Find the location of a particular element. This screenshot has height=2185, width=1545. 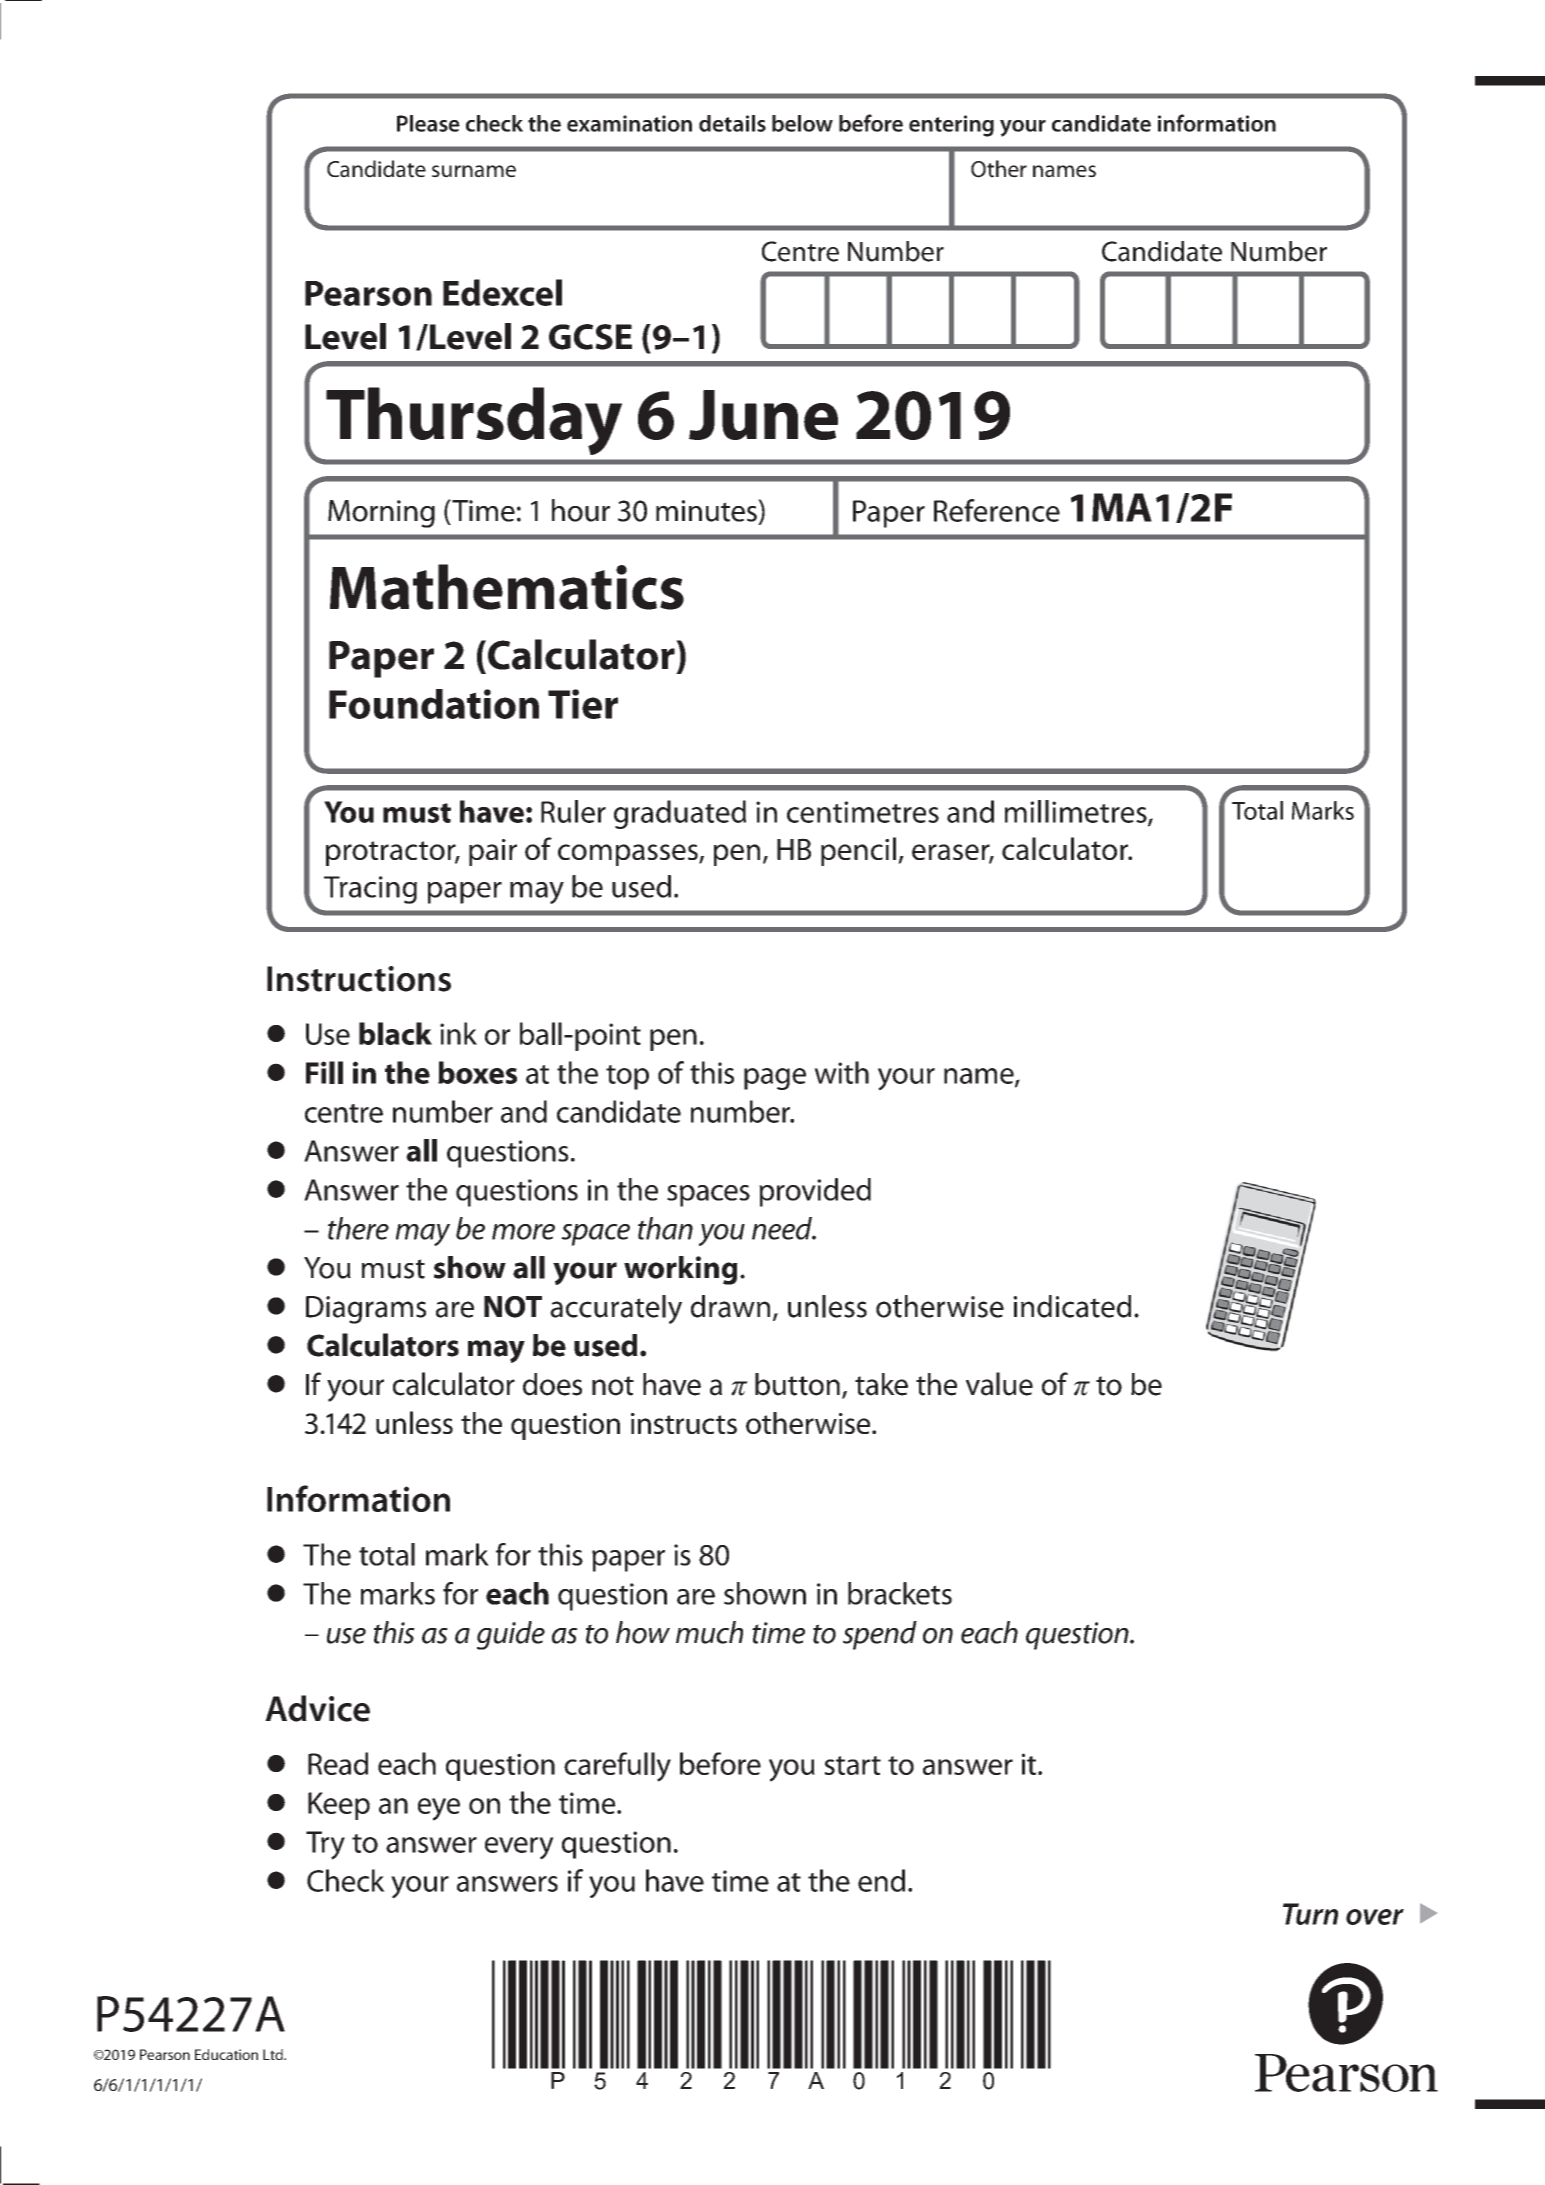

guide is located at coordinates (511, 1635).
